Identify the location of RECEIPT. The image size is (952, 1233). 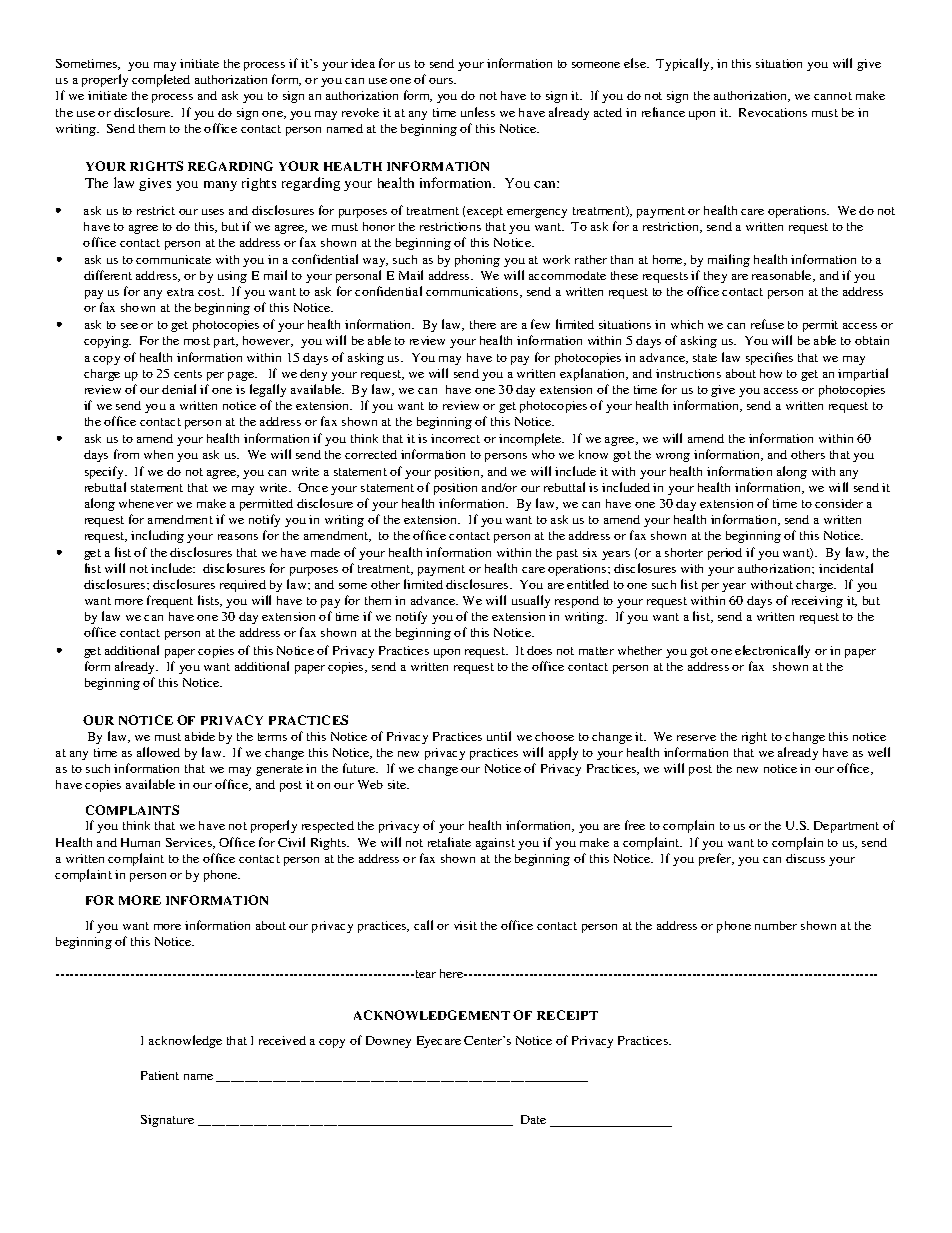
(567, 1015).
